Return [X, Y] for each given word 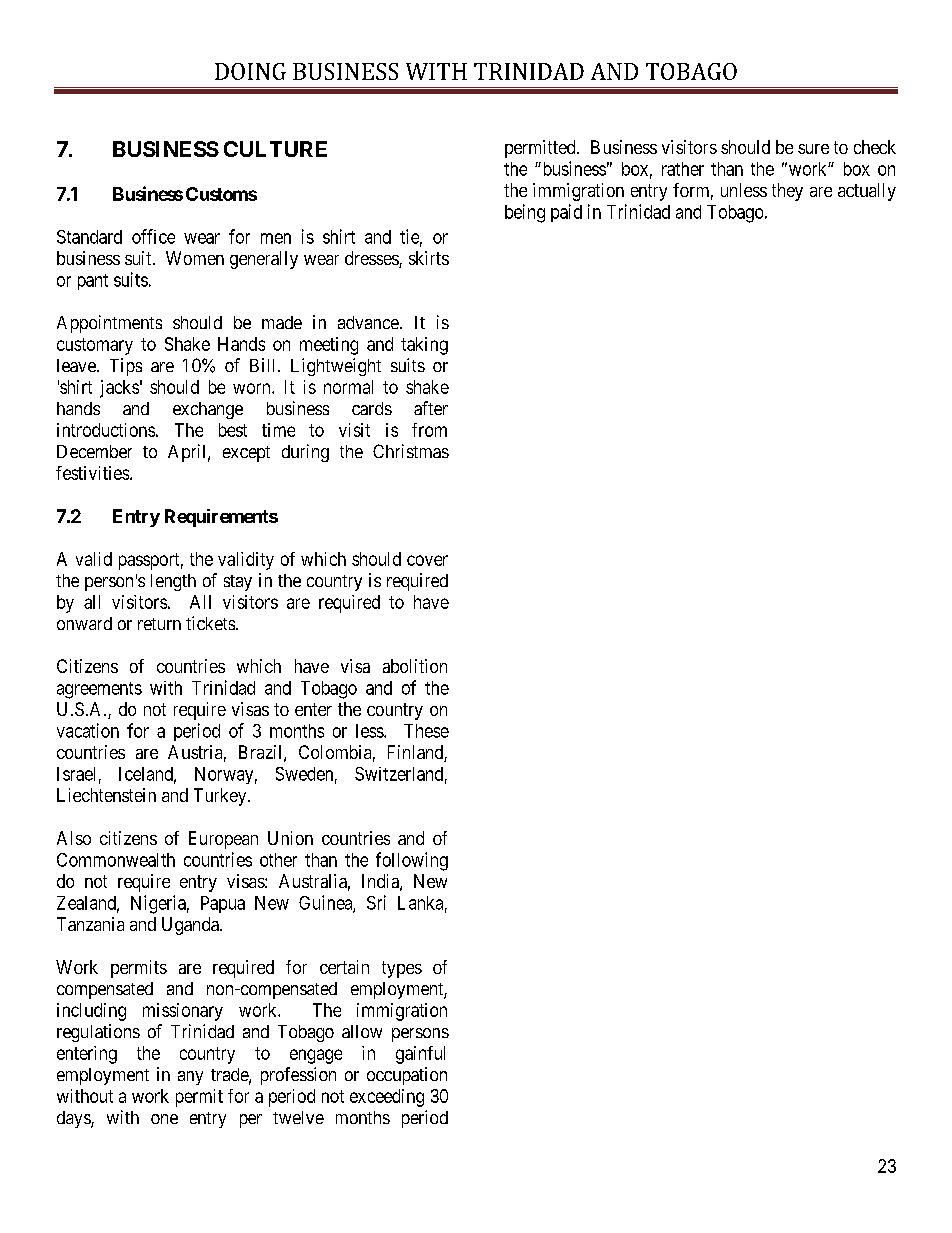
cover [427, 560]
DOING [250, 71]
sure [813, 149]
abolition [415, 666]
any [190, 1078]
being [525, 213]
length [173, 582]
